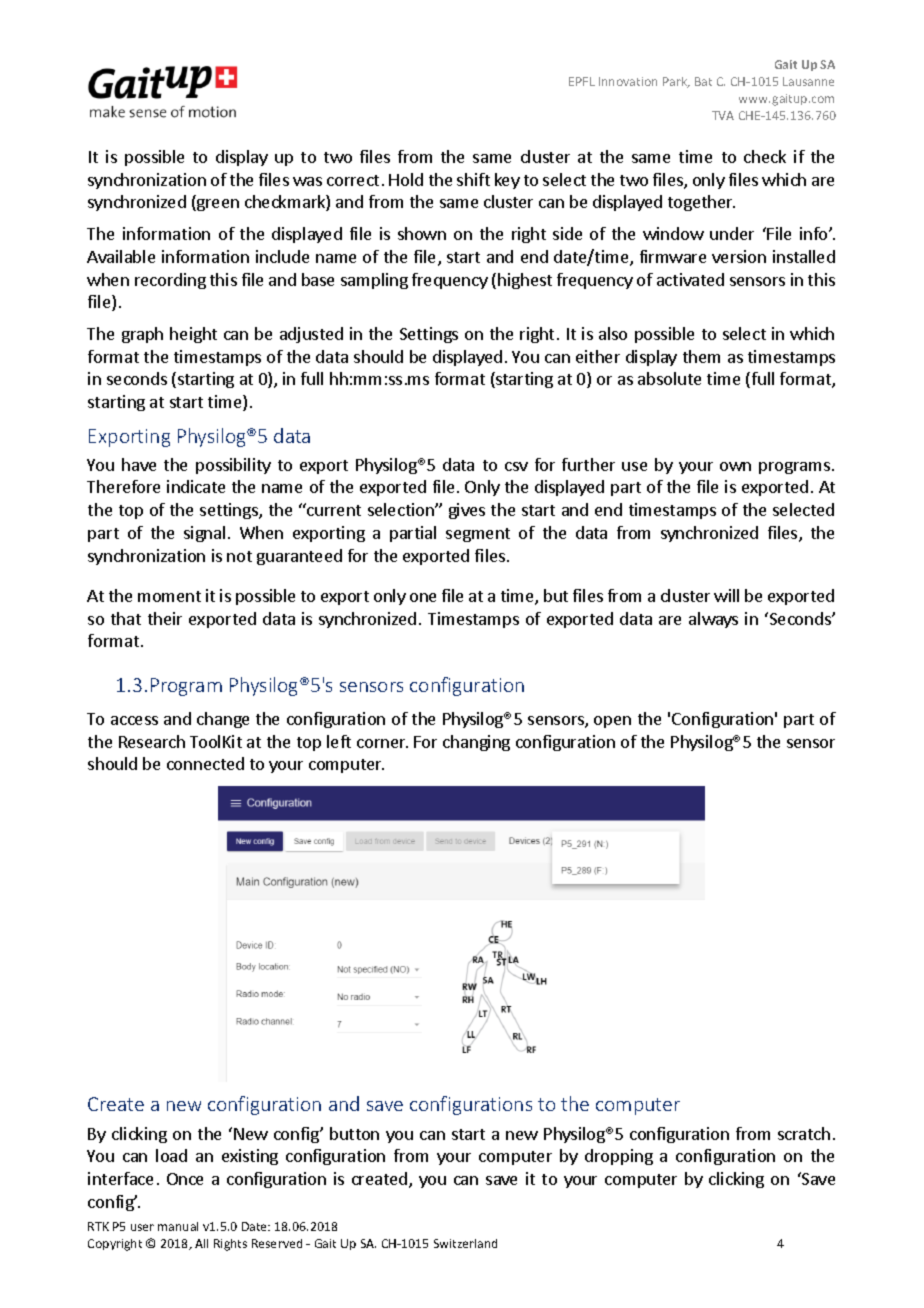 This screenshot has width=924, height=1308. What do you see at coordinates (525, 281) in the screenshot?
I see `highest` at bounding box center [525, 281].
